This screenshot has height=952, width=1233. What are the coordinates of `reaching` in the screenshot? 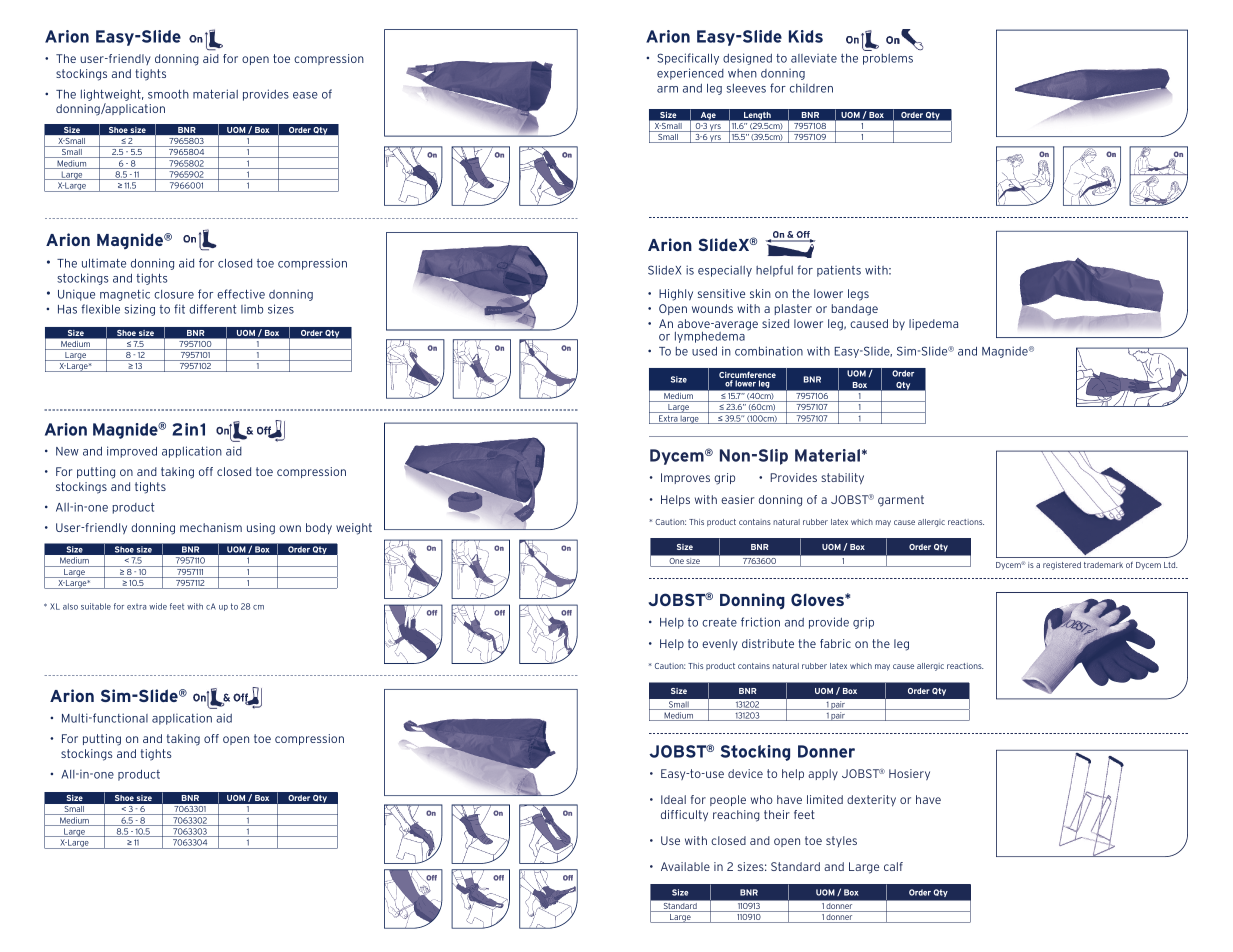 It's located at (736, 816).
